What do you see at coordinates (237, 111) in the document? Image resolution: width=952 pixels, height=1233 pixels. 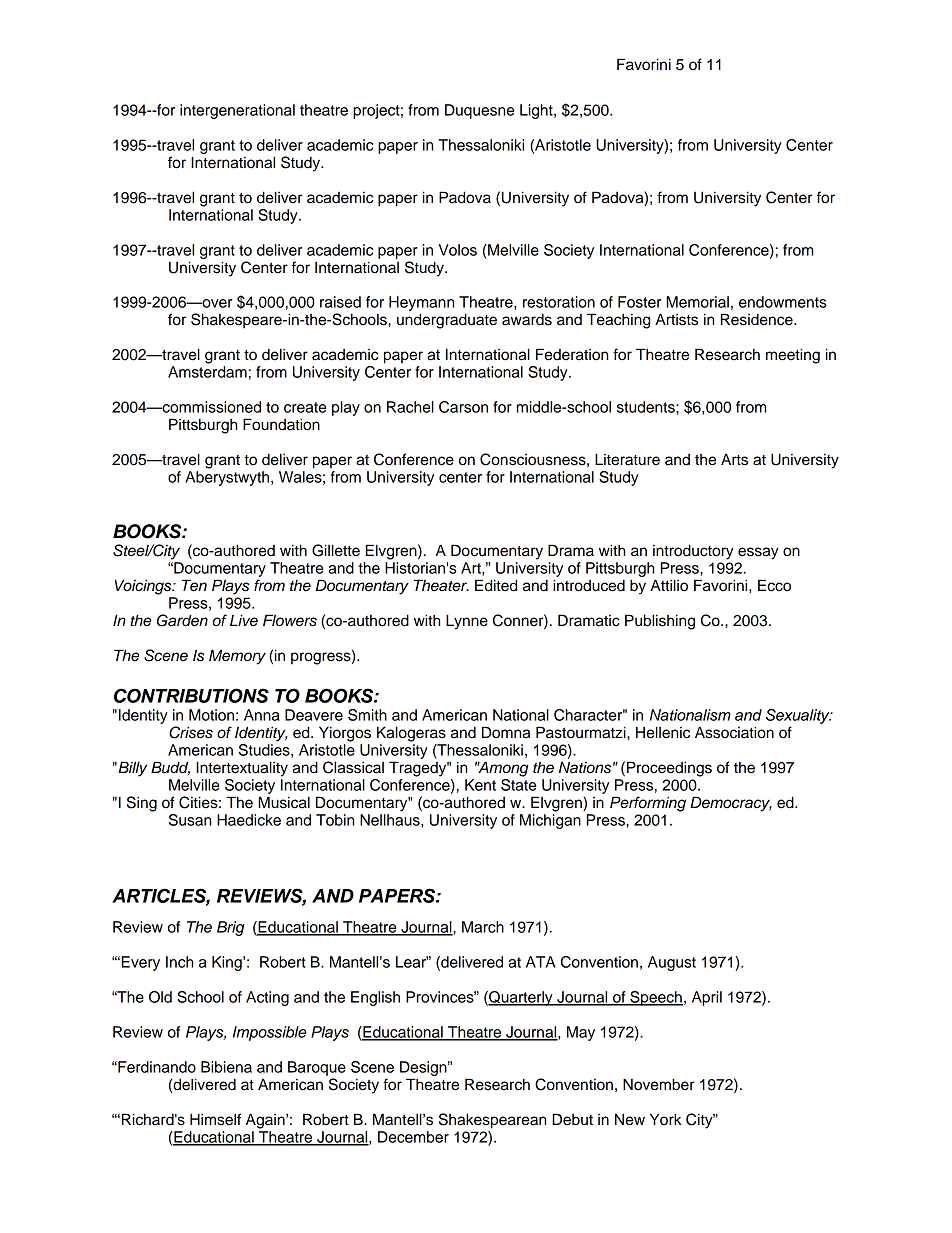 I see `intergenerational` at bounding box center [237, 111].
